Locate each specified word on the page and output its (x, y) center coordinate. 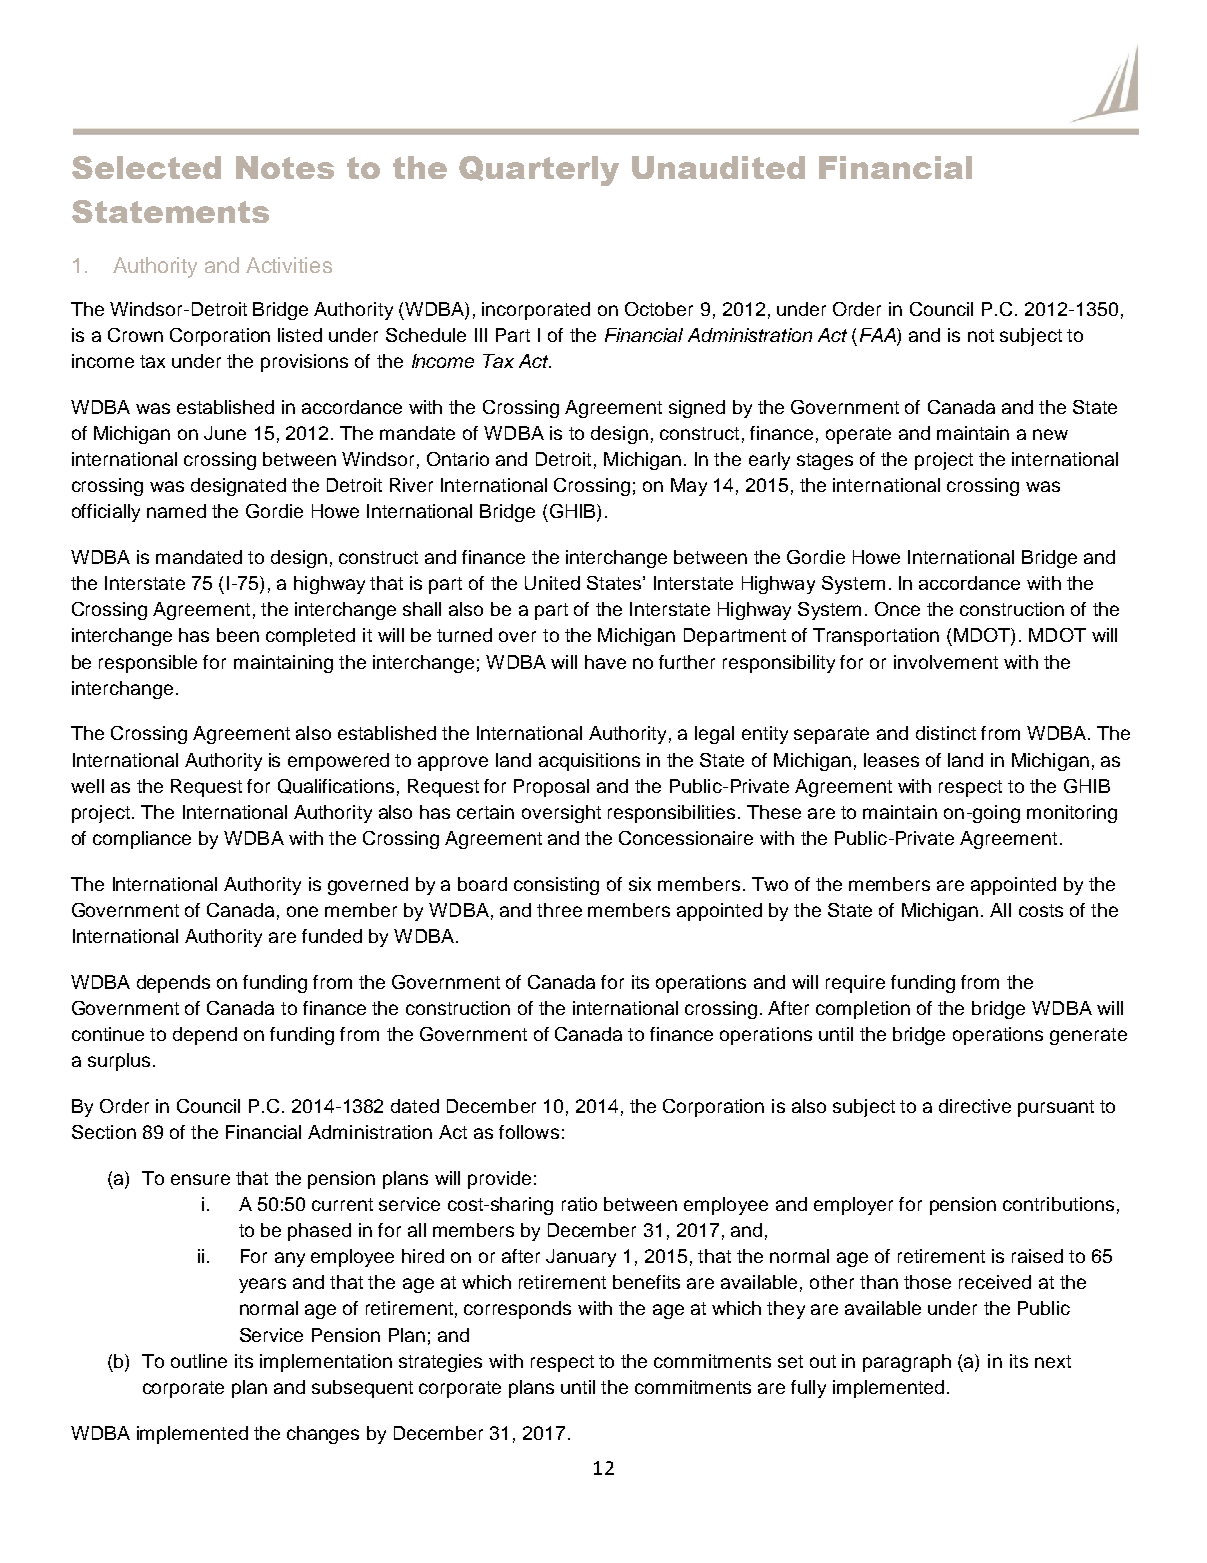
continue (108, 1034)
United (552, 583)
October (659, 309)
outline (199, 1361)
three (559, 910)
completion (863, 1010)
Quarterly (539, 171)
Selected (146, 167)
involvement (946, 662)
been (238, 635)
